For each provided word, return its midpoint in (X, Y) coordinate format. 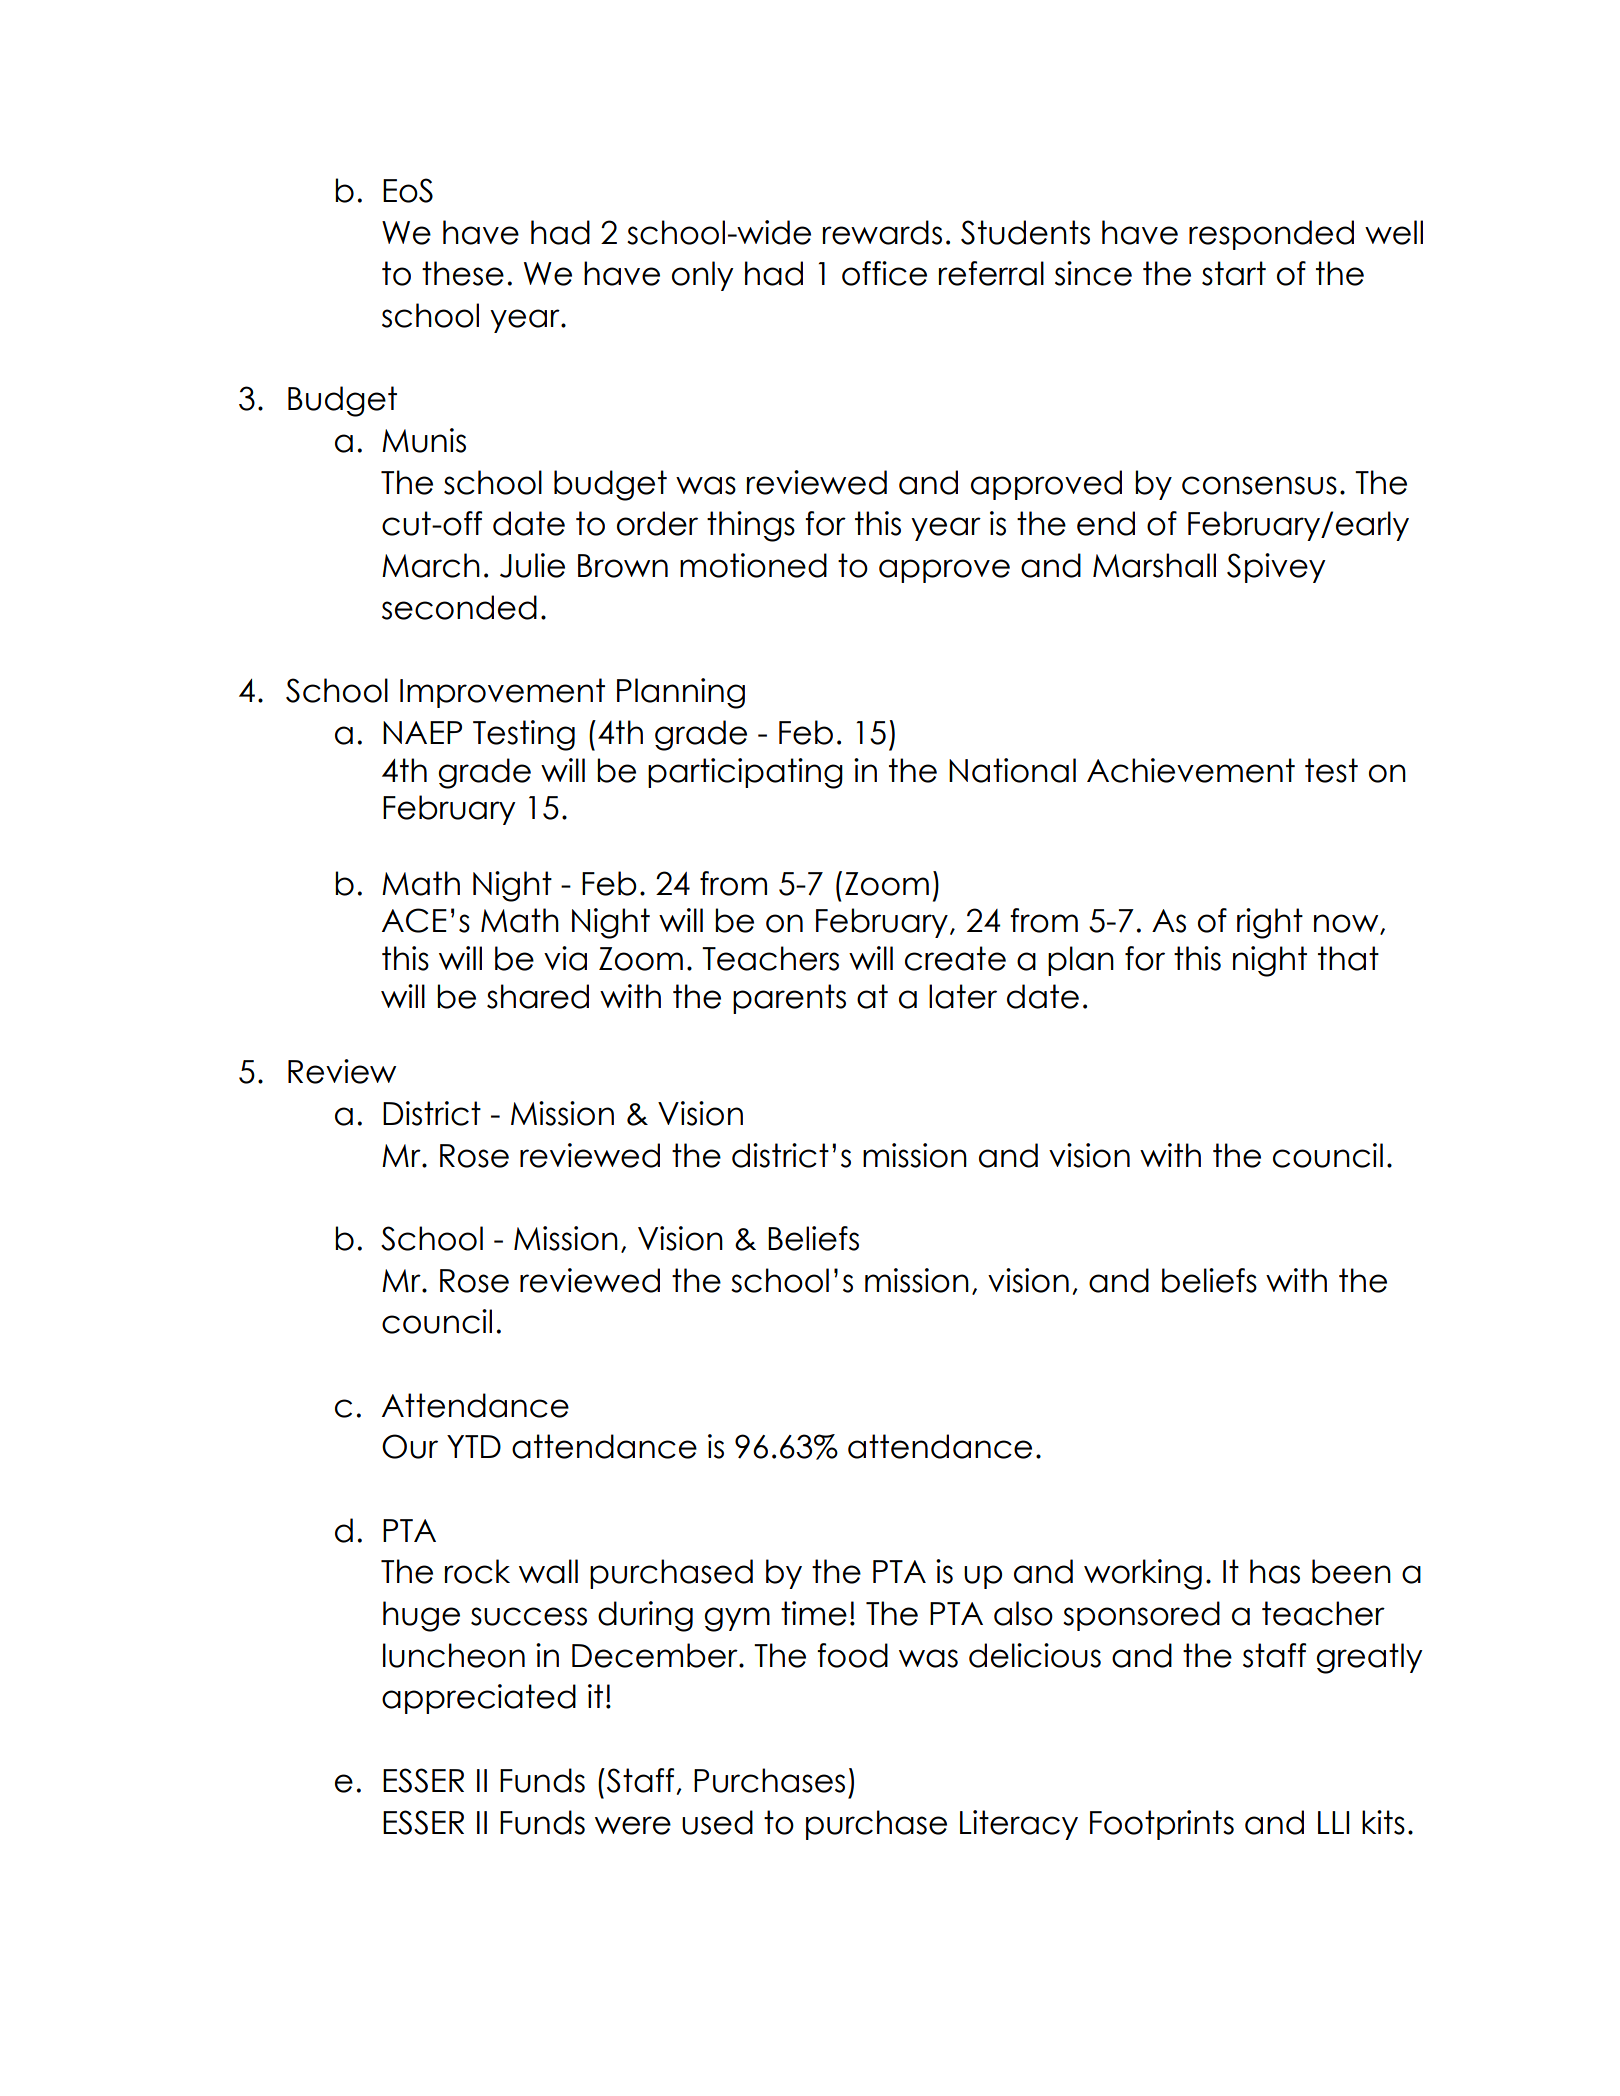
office (884, 273)
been (1351, 1571)
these (463, 273)
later (963, 996)
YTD (474, 1446)
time (814, 1613)
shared (538, 996)
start (1234, 273)
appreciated (479, 1699)
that (1348, 958)
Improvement (502, 693)
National (1012, 770)
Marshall (1154, 565)
